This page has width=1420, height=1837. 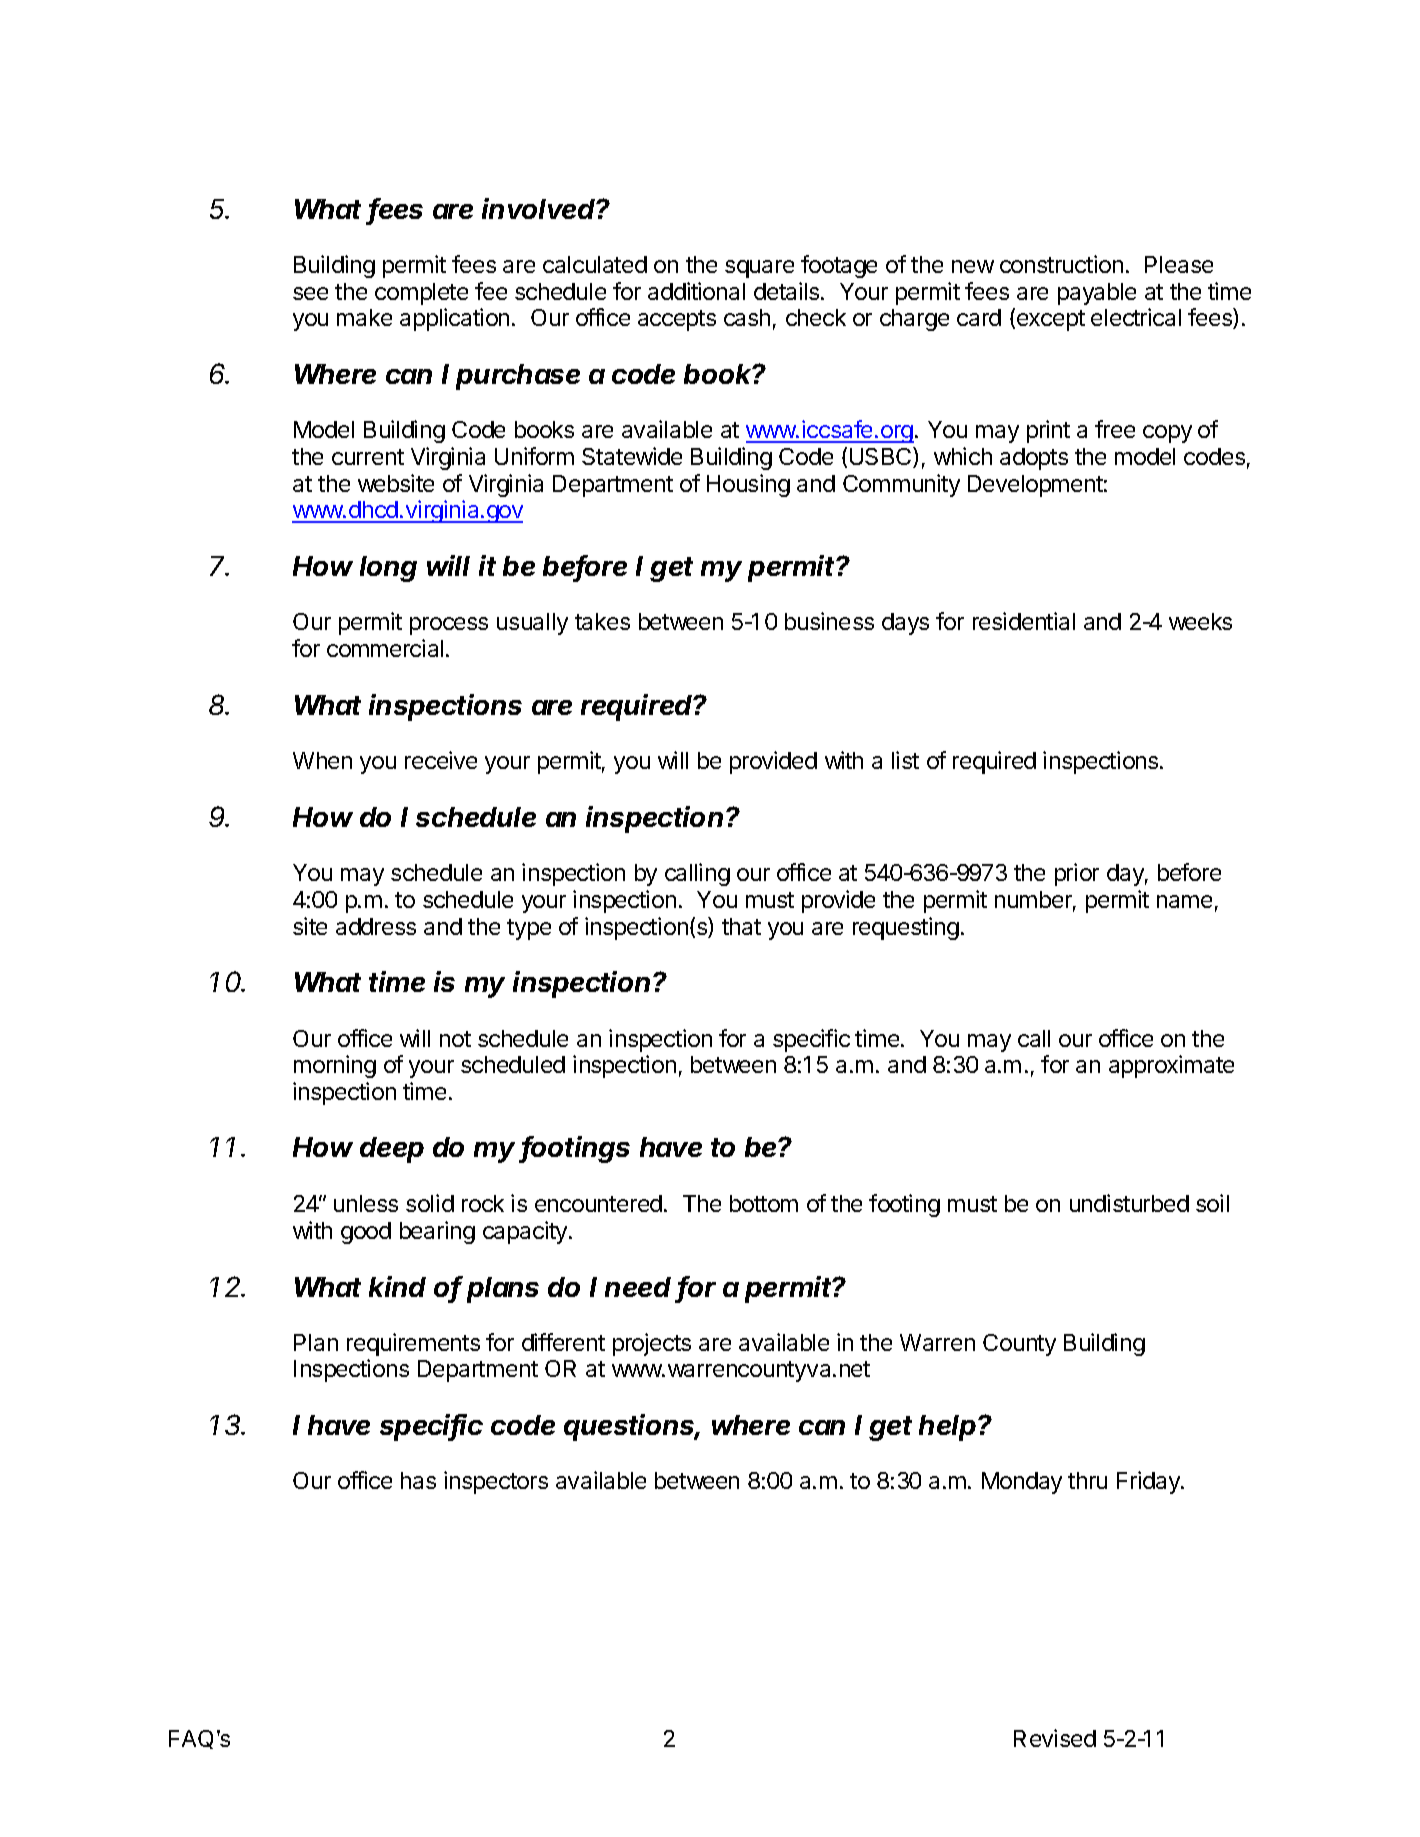 What do you see at coordinates (764, 1203) in the page?
I see `bottom` at bounding box center [764, 1203].
